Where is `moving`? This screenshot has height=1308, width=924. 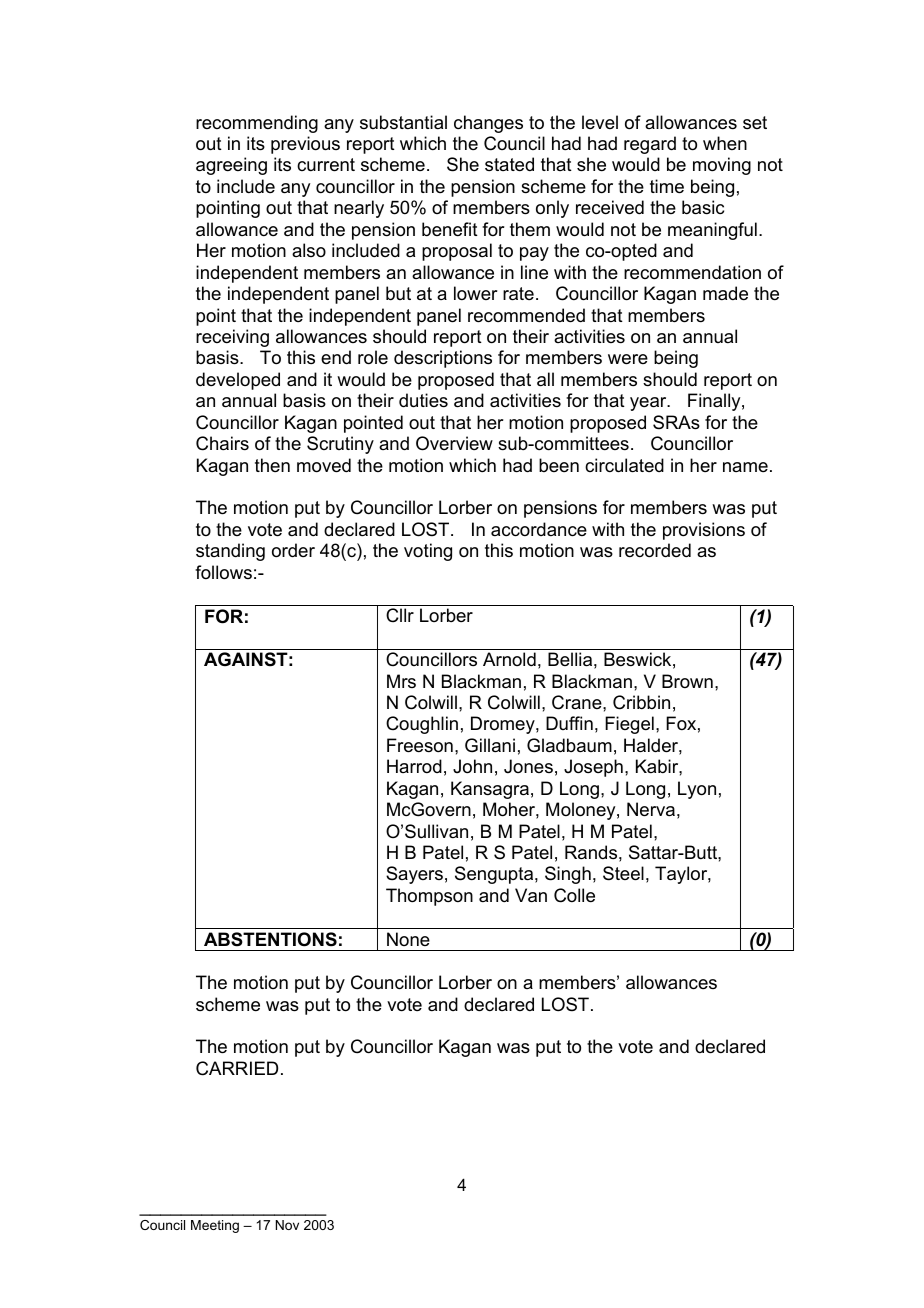 moving is located at coordinates (722, 166).
